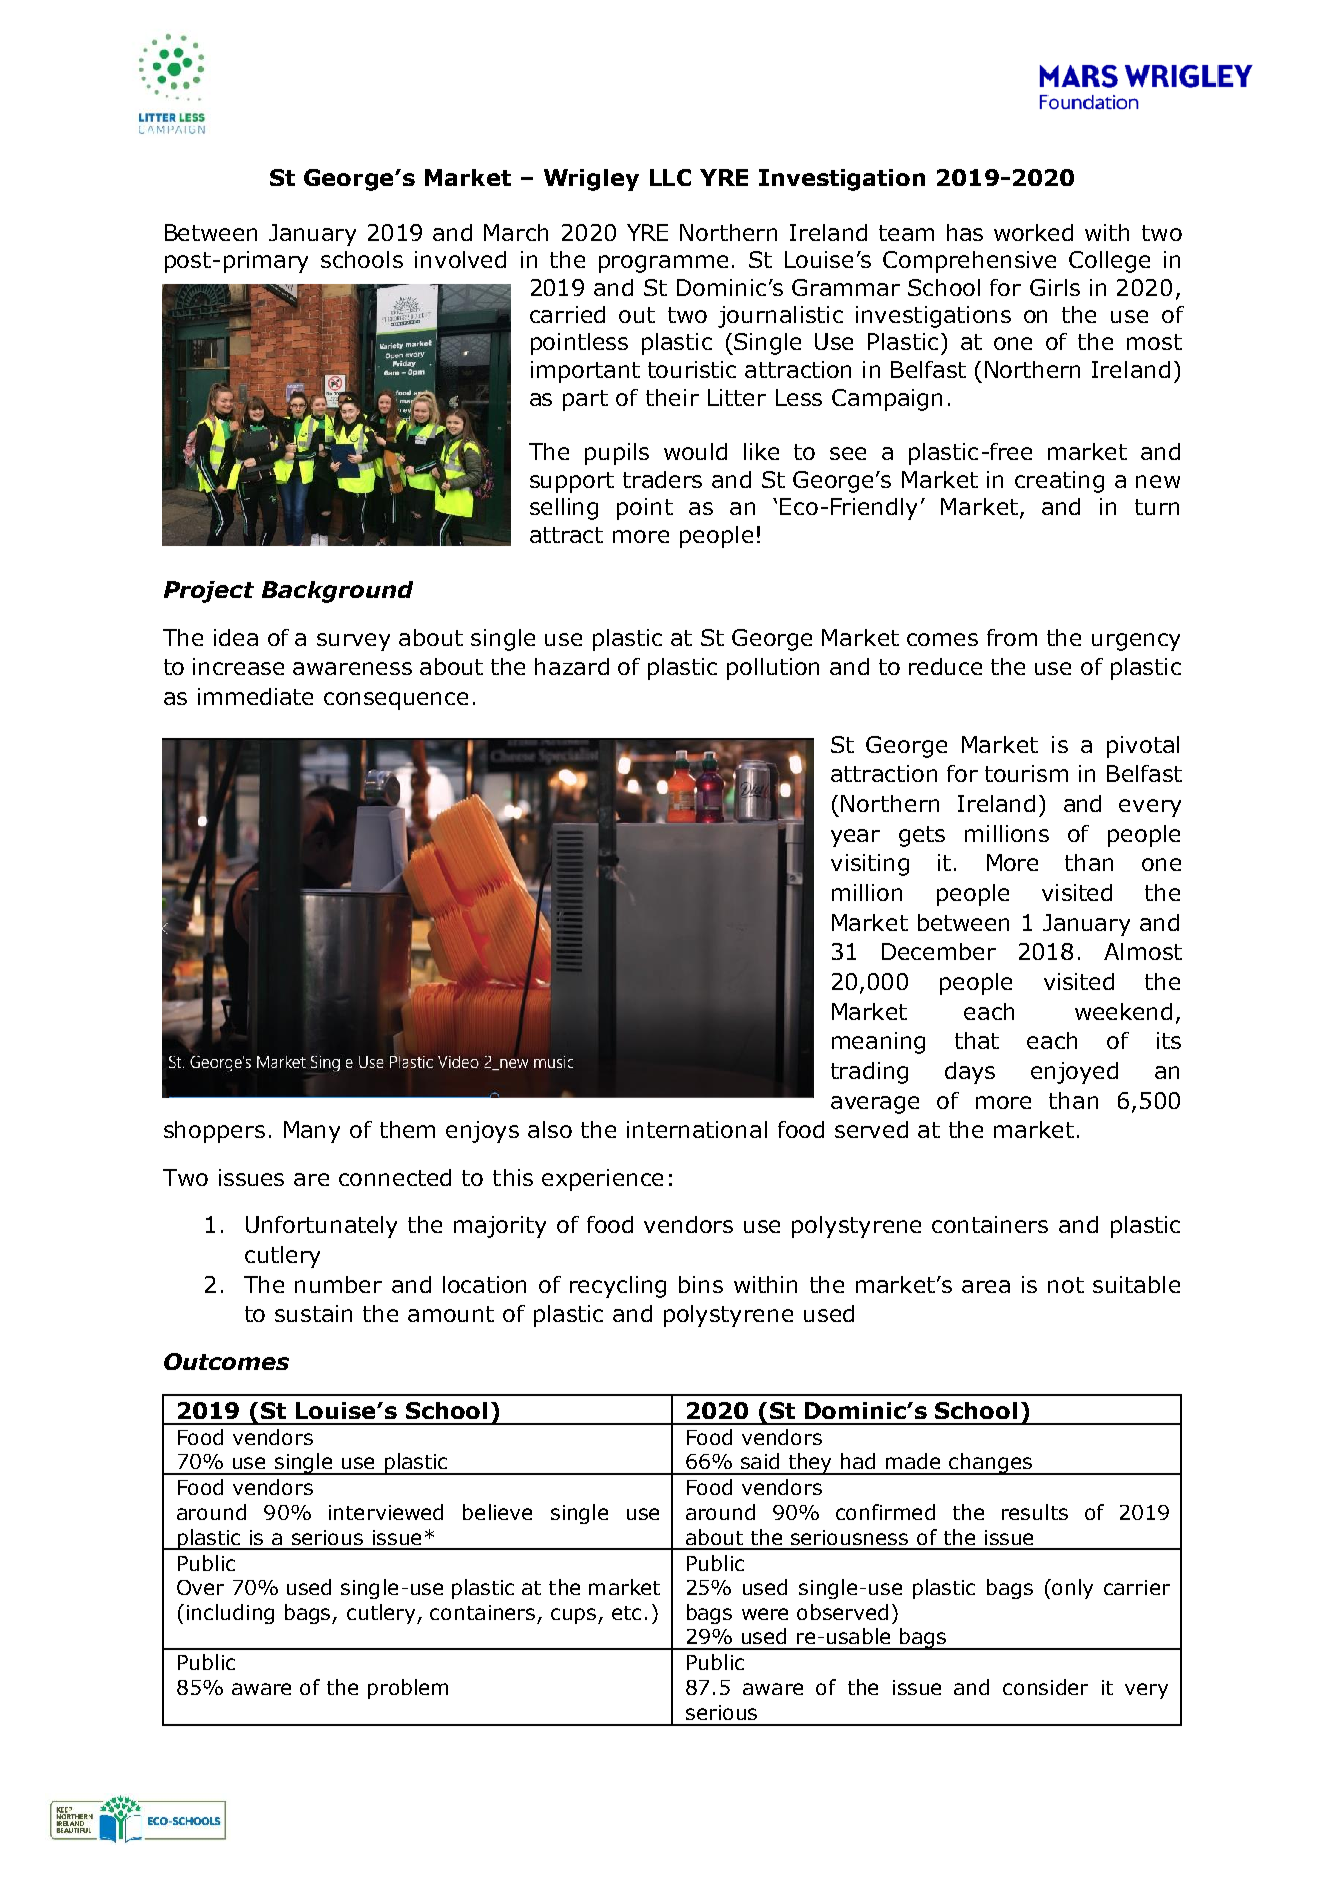 The height and width of the screenshot is (1902, 1344). Describe the element at coordinates (312, 1132) in the screenshot. I see `Many` at that location.
